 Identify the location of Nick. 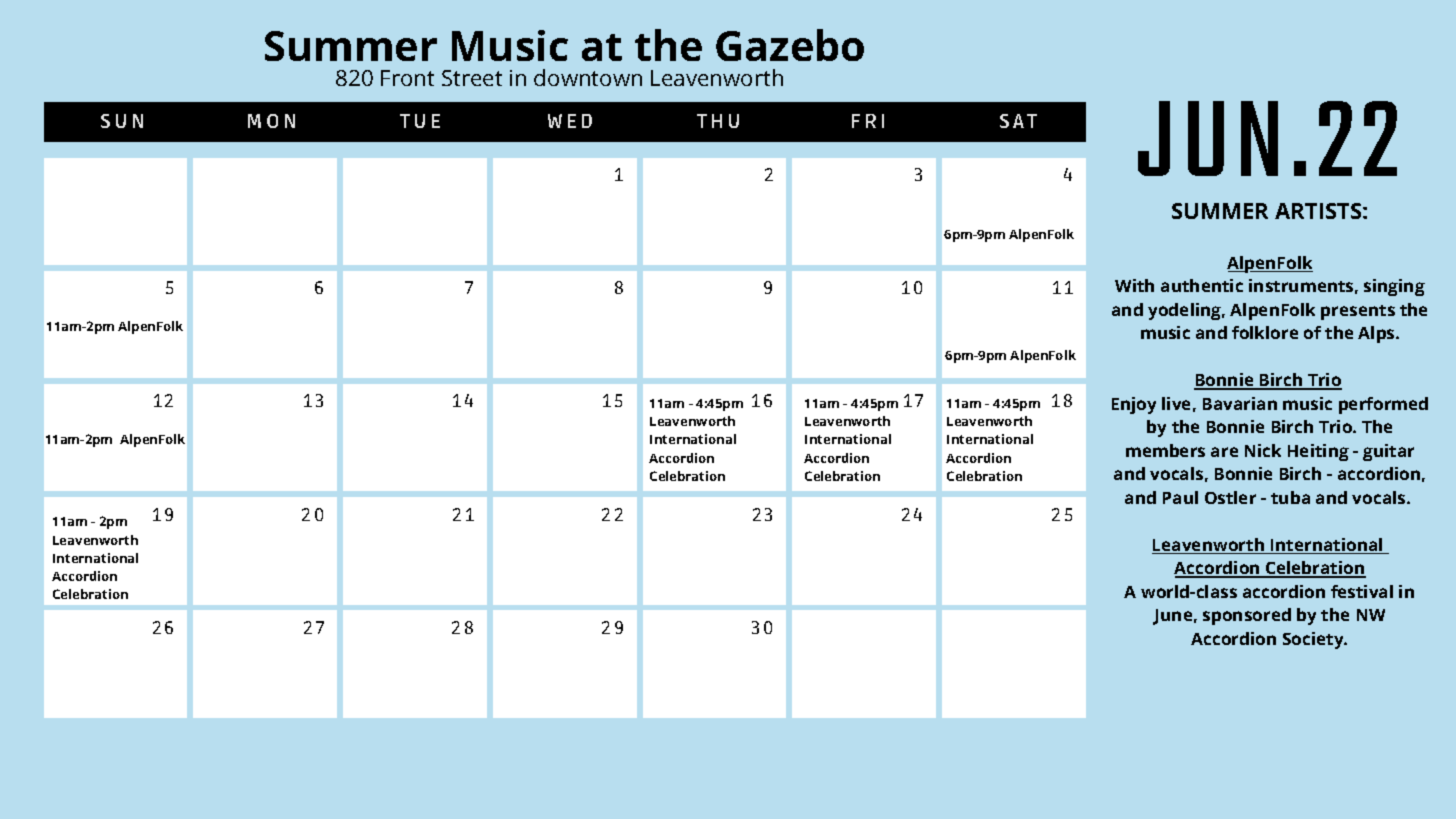
(1263, 450).
